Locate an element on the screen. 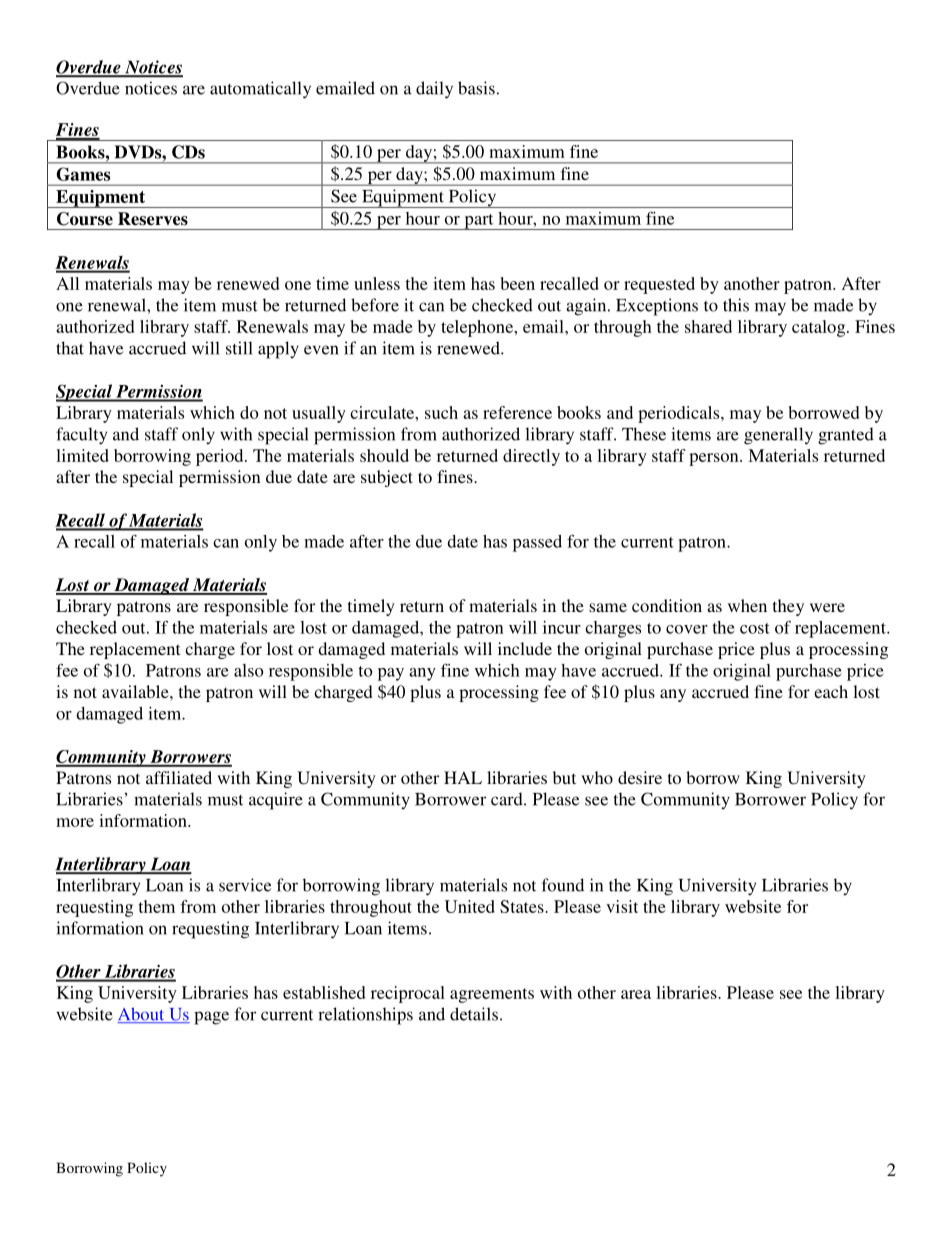 The image size is (952, 1233). automatically is located at coordinates (260, 90).
